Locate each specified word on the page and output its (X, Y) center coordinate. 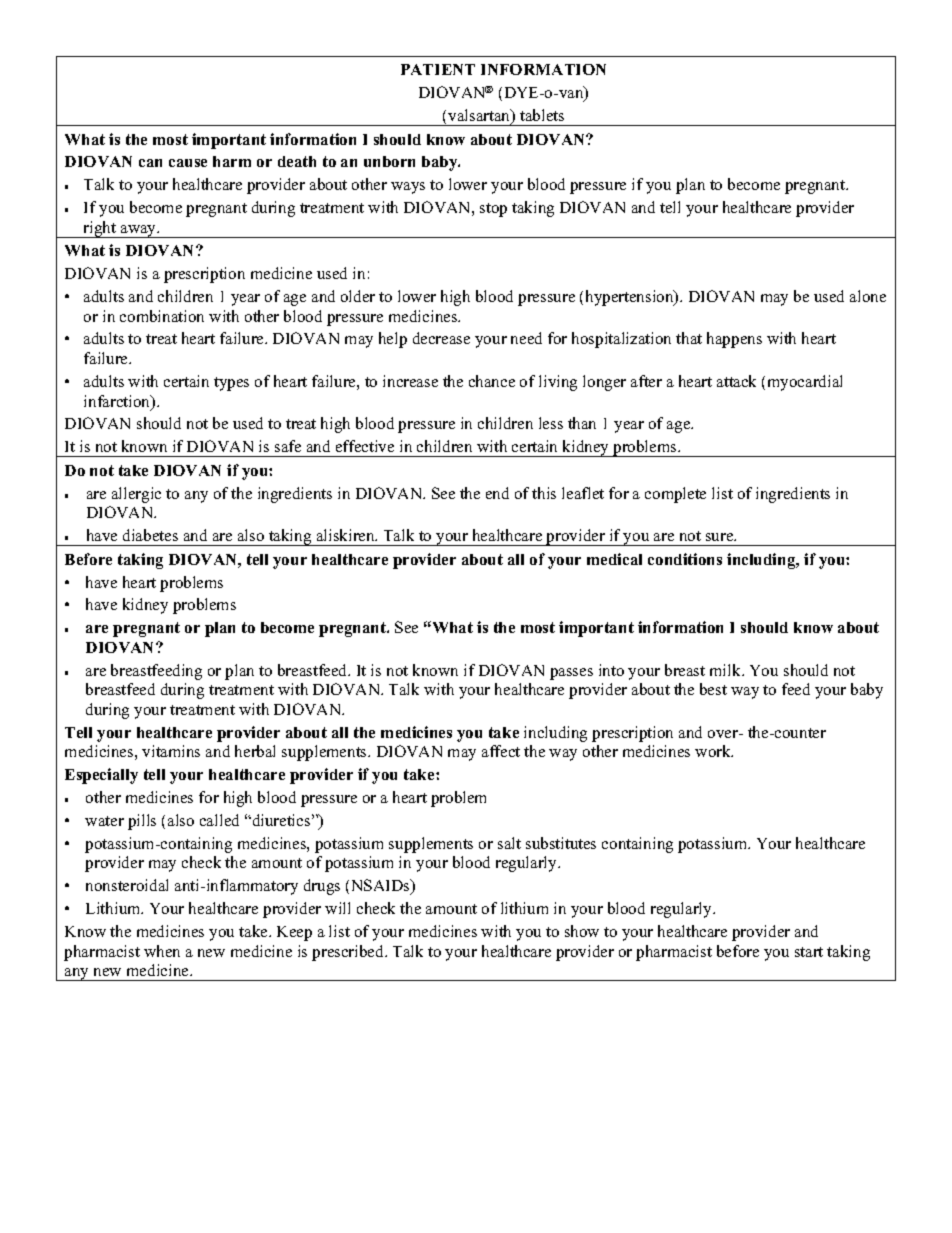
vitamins (171, 751)
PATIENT (438, 69)
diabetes (150, 535)
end (497, 493)
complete (675, 495)
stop (493, 210)
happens (734, 340)
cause (188, 163)
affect (501, 751)
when (162, 951)
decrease (441, 338)
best (713, 689)
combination (162, 316)
